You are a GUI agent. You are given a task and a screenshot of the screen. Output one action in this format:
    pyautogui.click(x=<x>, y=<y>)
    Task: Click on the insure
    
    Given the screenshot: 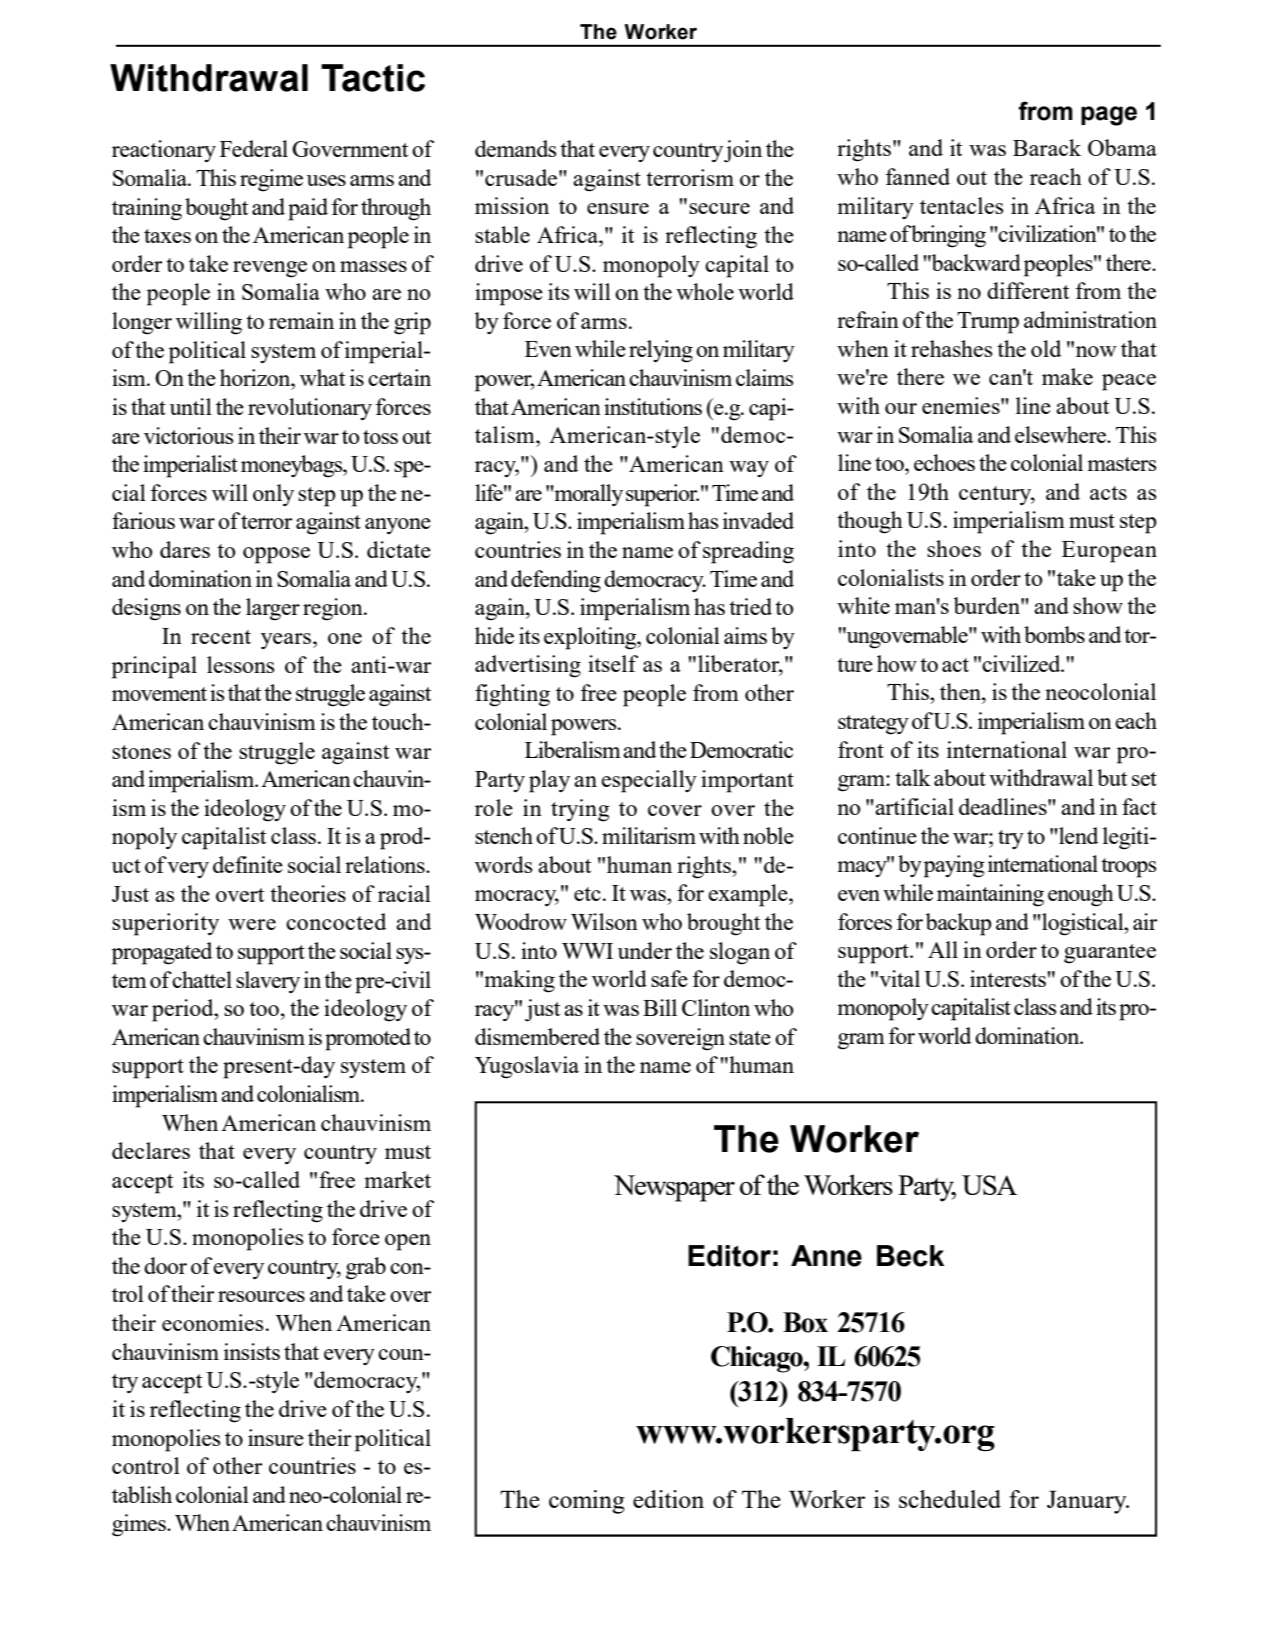 What is the action you would take?
    pyautogui.click(x=276, y=1437)
